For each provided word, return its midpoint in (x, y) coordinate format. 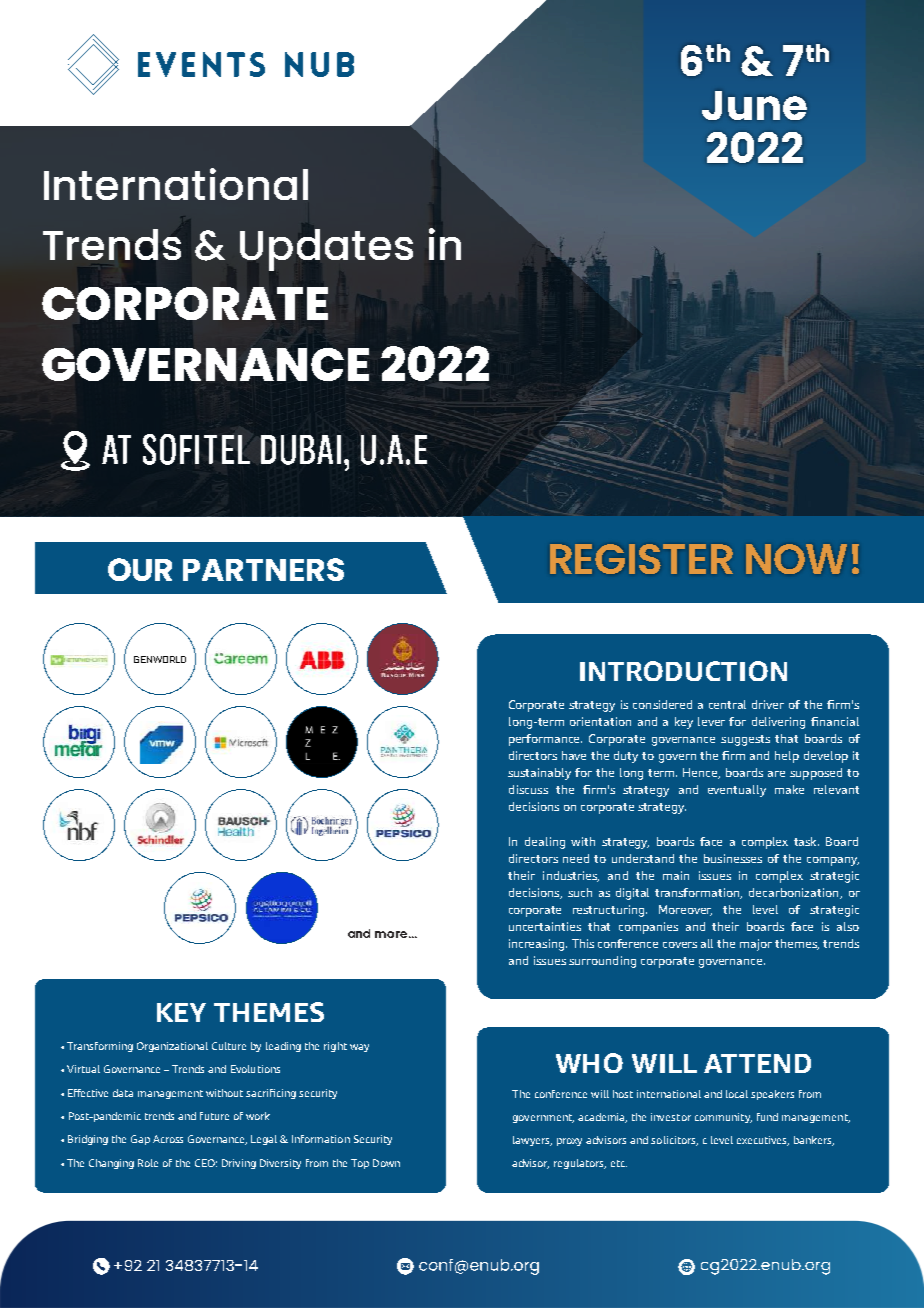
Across (168, 1139)
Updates (326, 250)
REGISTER (641, 559)
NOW (796, 559)
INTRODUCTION (683, 671)
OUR (140, 569)
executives (763, 1141)
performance (545, 740)
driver (768, 704)
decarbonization (795, 893)
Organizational (172, 1047)
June (754, 105)
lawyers (532, 1141)
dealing (545, 843)
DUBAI (301, 450)
